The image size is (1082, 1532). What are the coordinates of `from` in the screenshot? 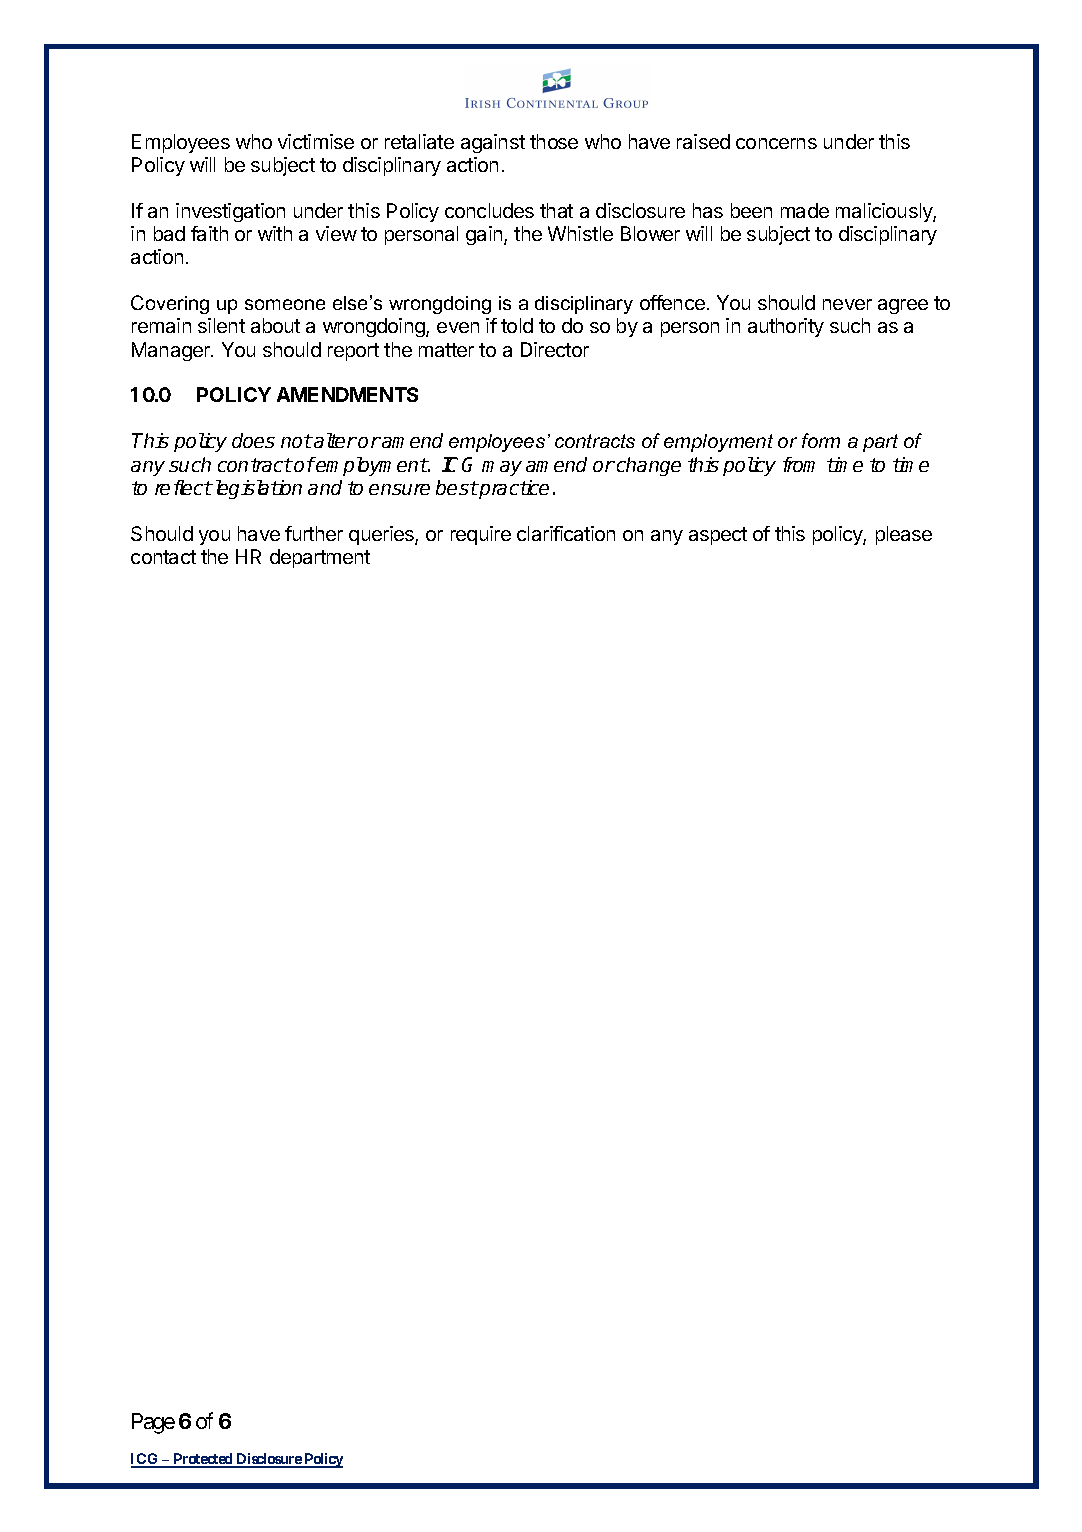 It's located at (799, 464).
